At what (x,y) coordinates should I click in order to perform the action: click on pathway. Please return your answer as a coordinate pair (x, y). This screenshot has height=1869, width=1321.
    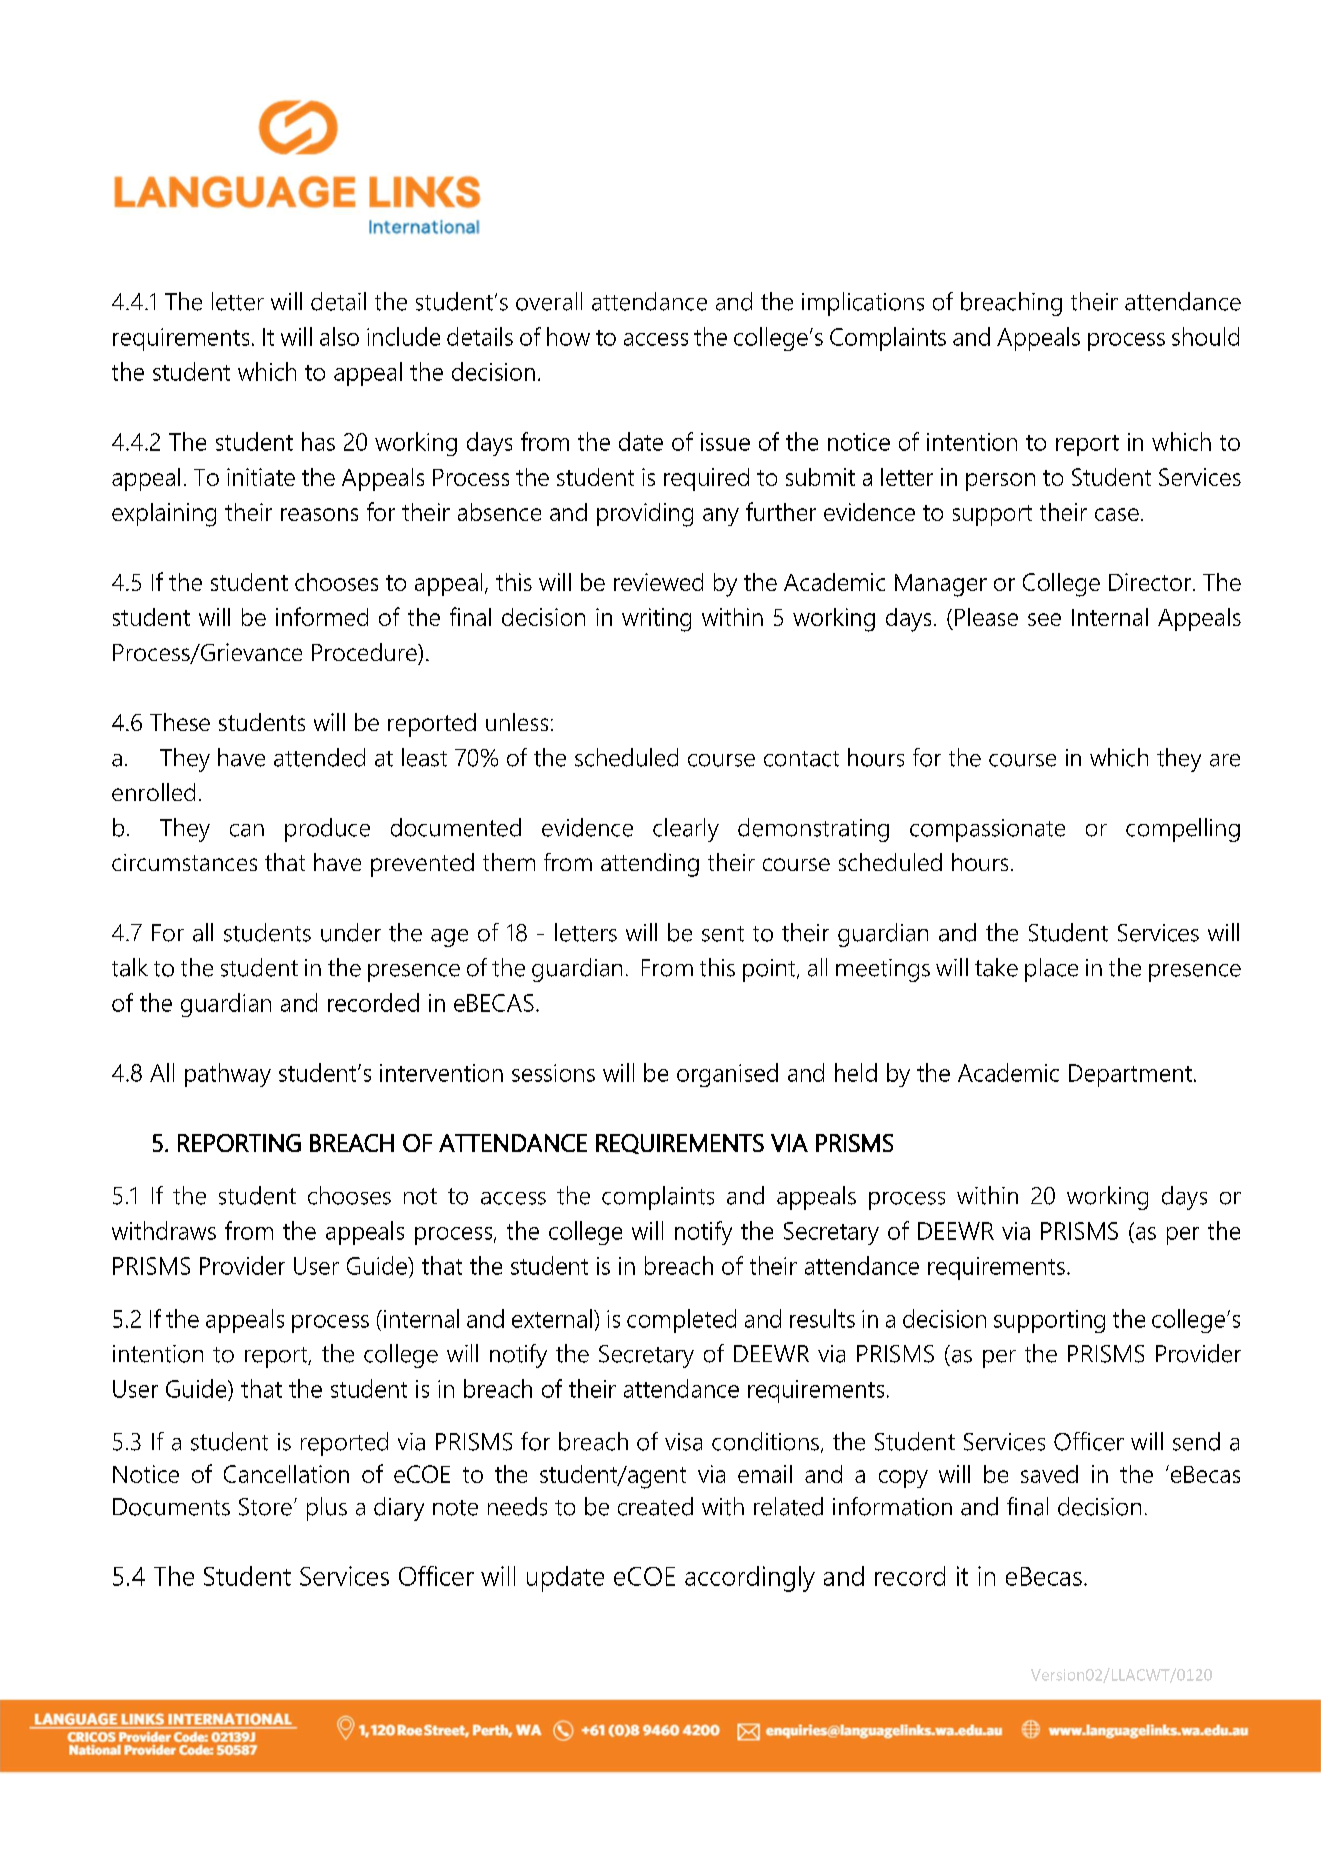
    Looking at the image, I should click on (228, 1075).
